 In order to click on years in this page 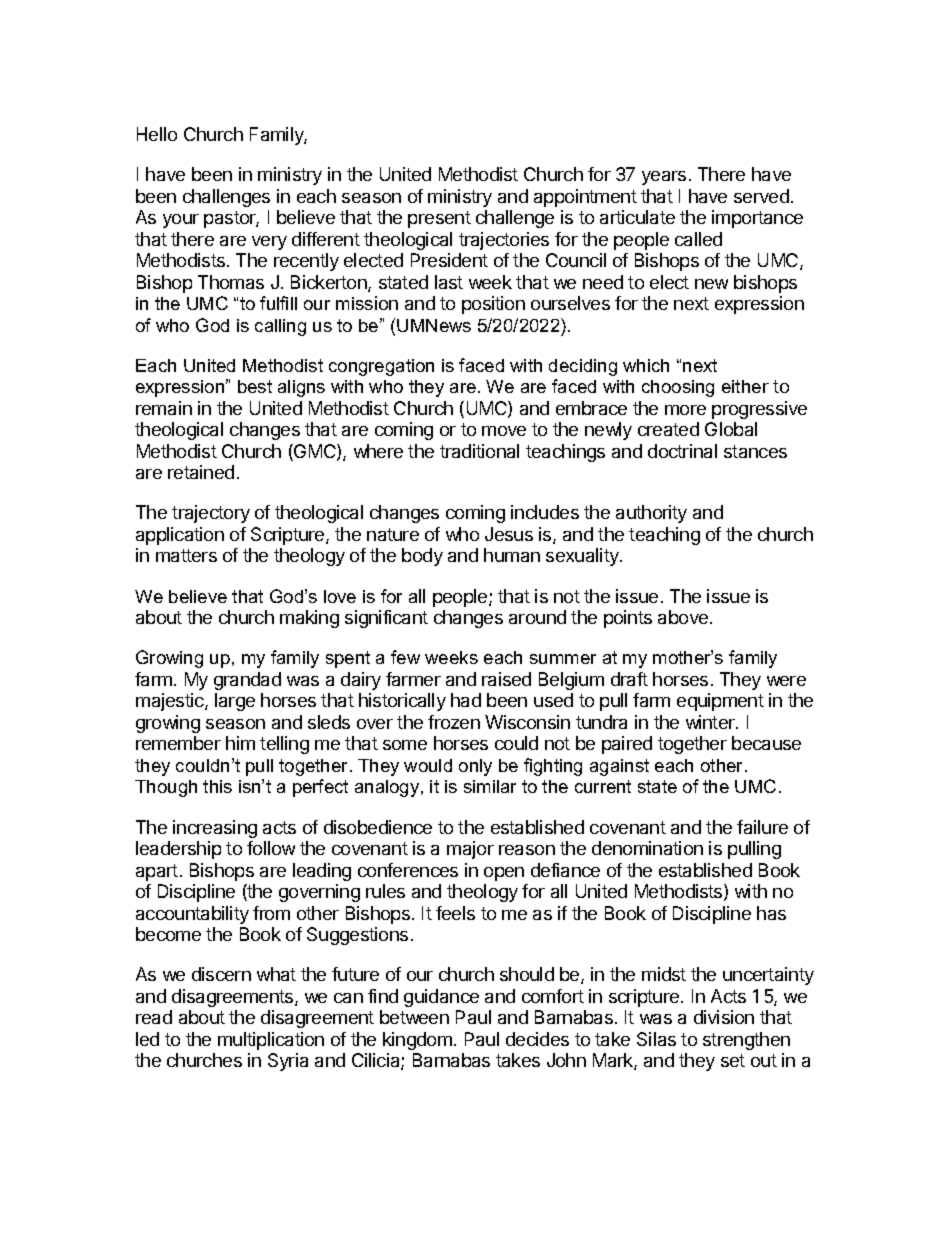, I will do `click(664, 178)`.
